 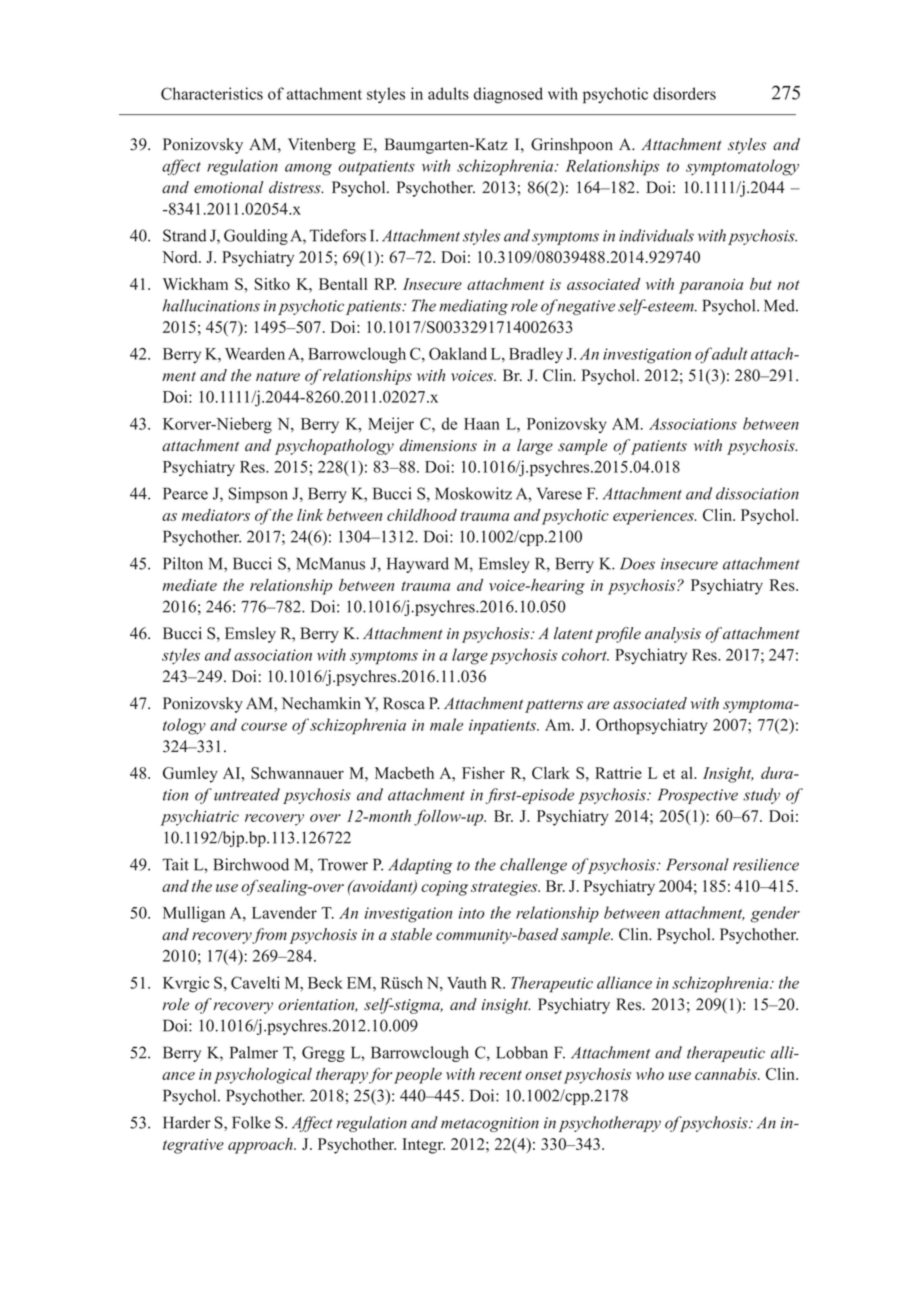 What do you see at coordinates (684, 93) in the screenshot?
I see `disorders` at bounding box center [684, 93].
